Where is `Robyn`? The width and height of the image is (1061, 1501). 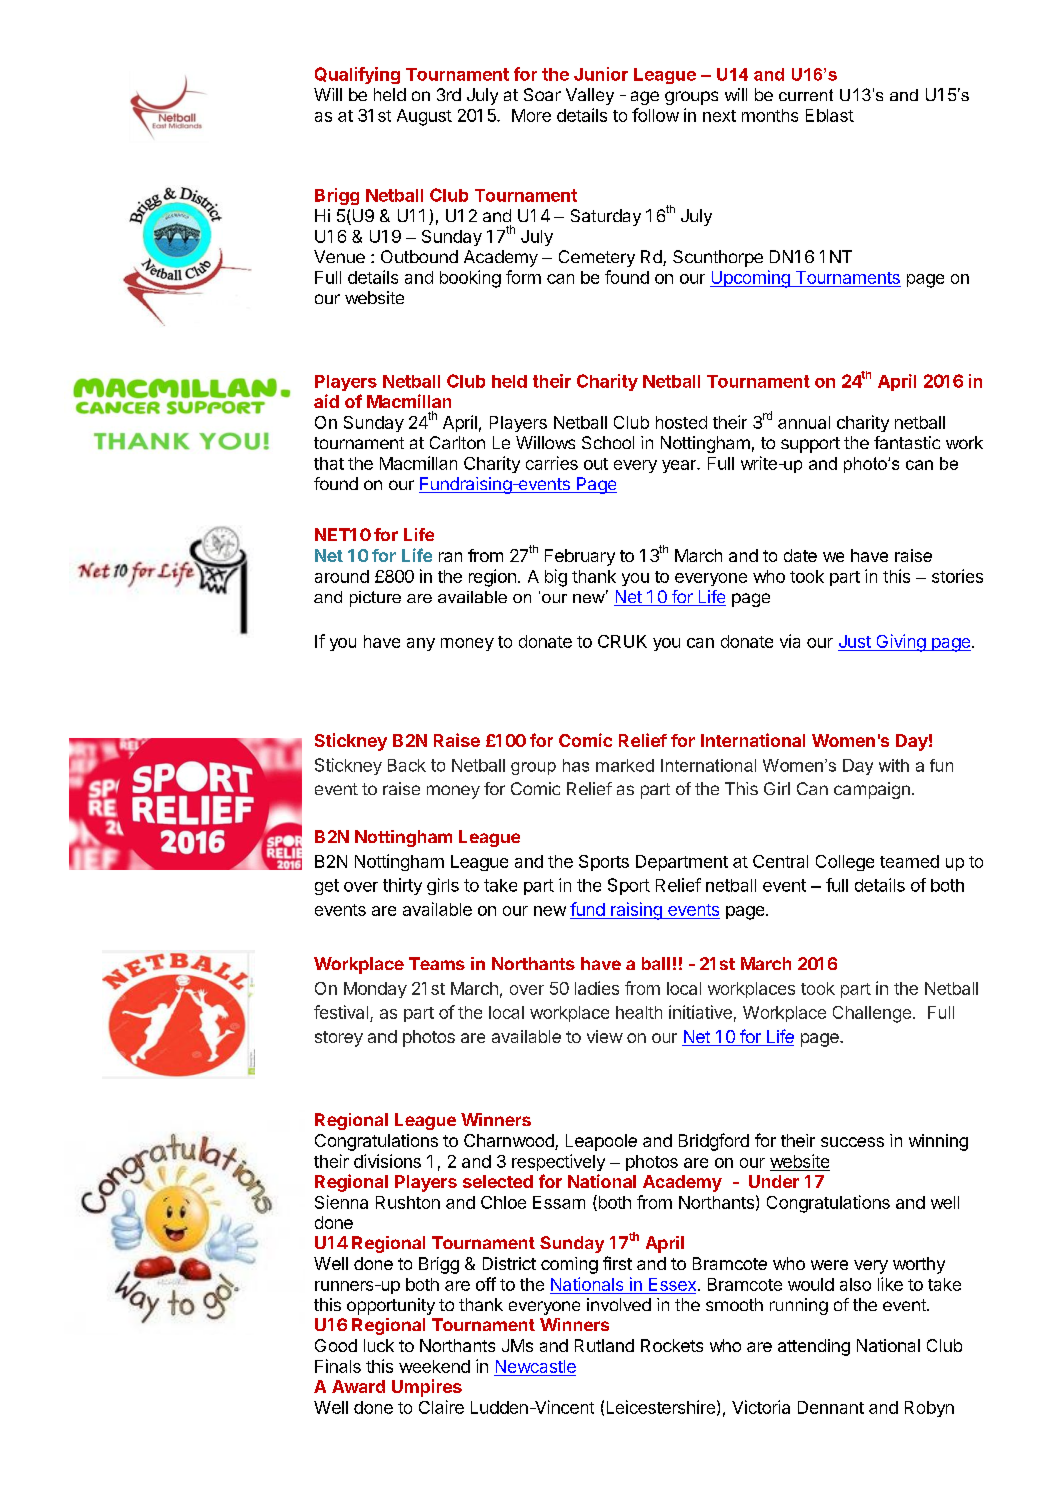
Robyn is located at coordinates (929, 1409).
